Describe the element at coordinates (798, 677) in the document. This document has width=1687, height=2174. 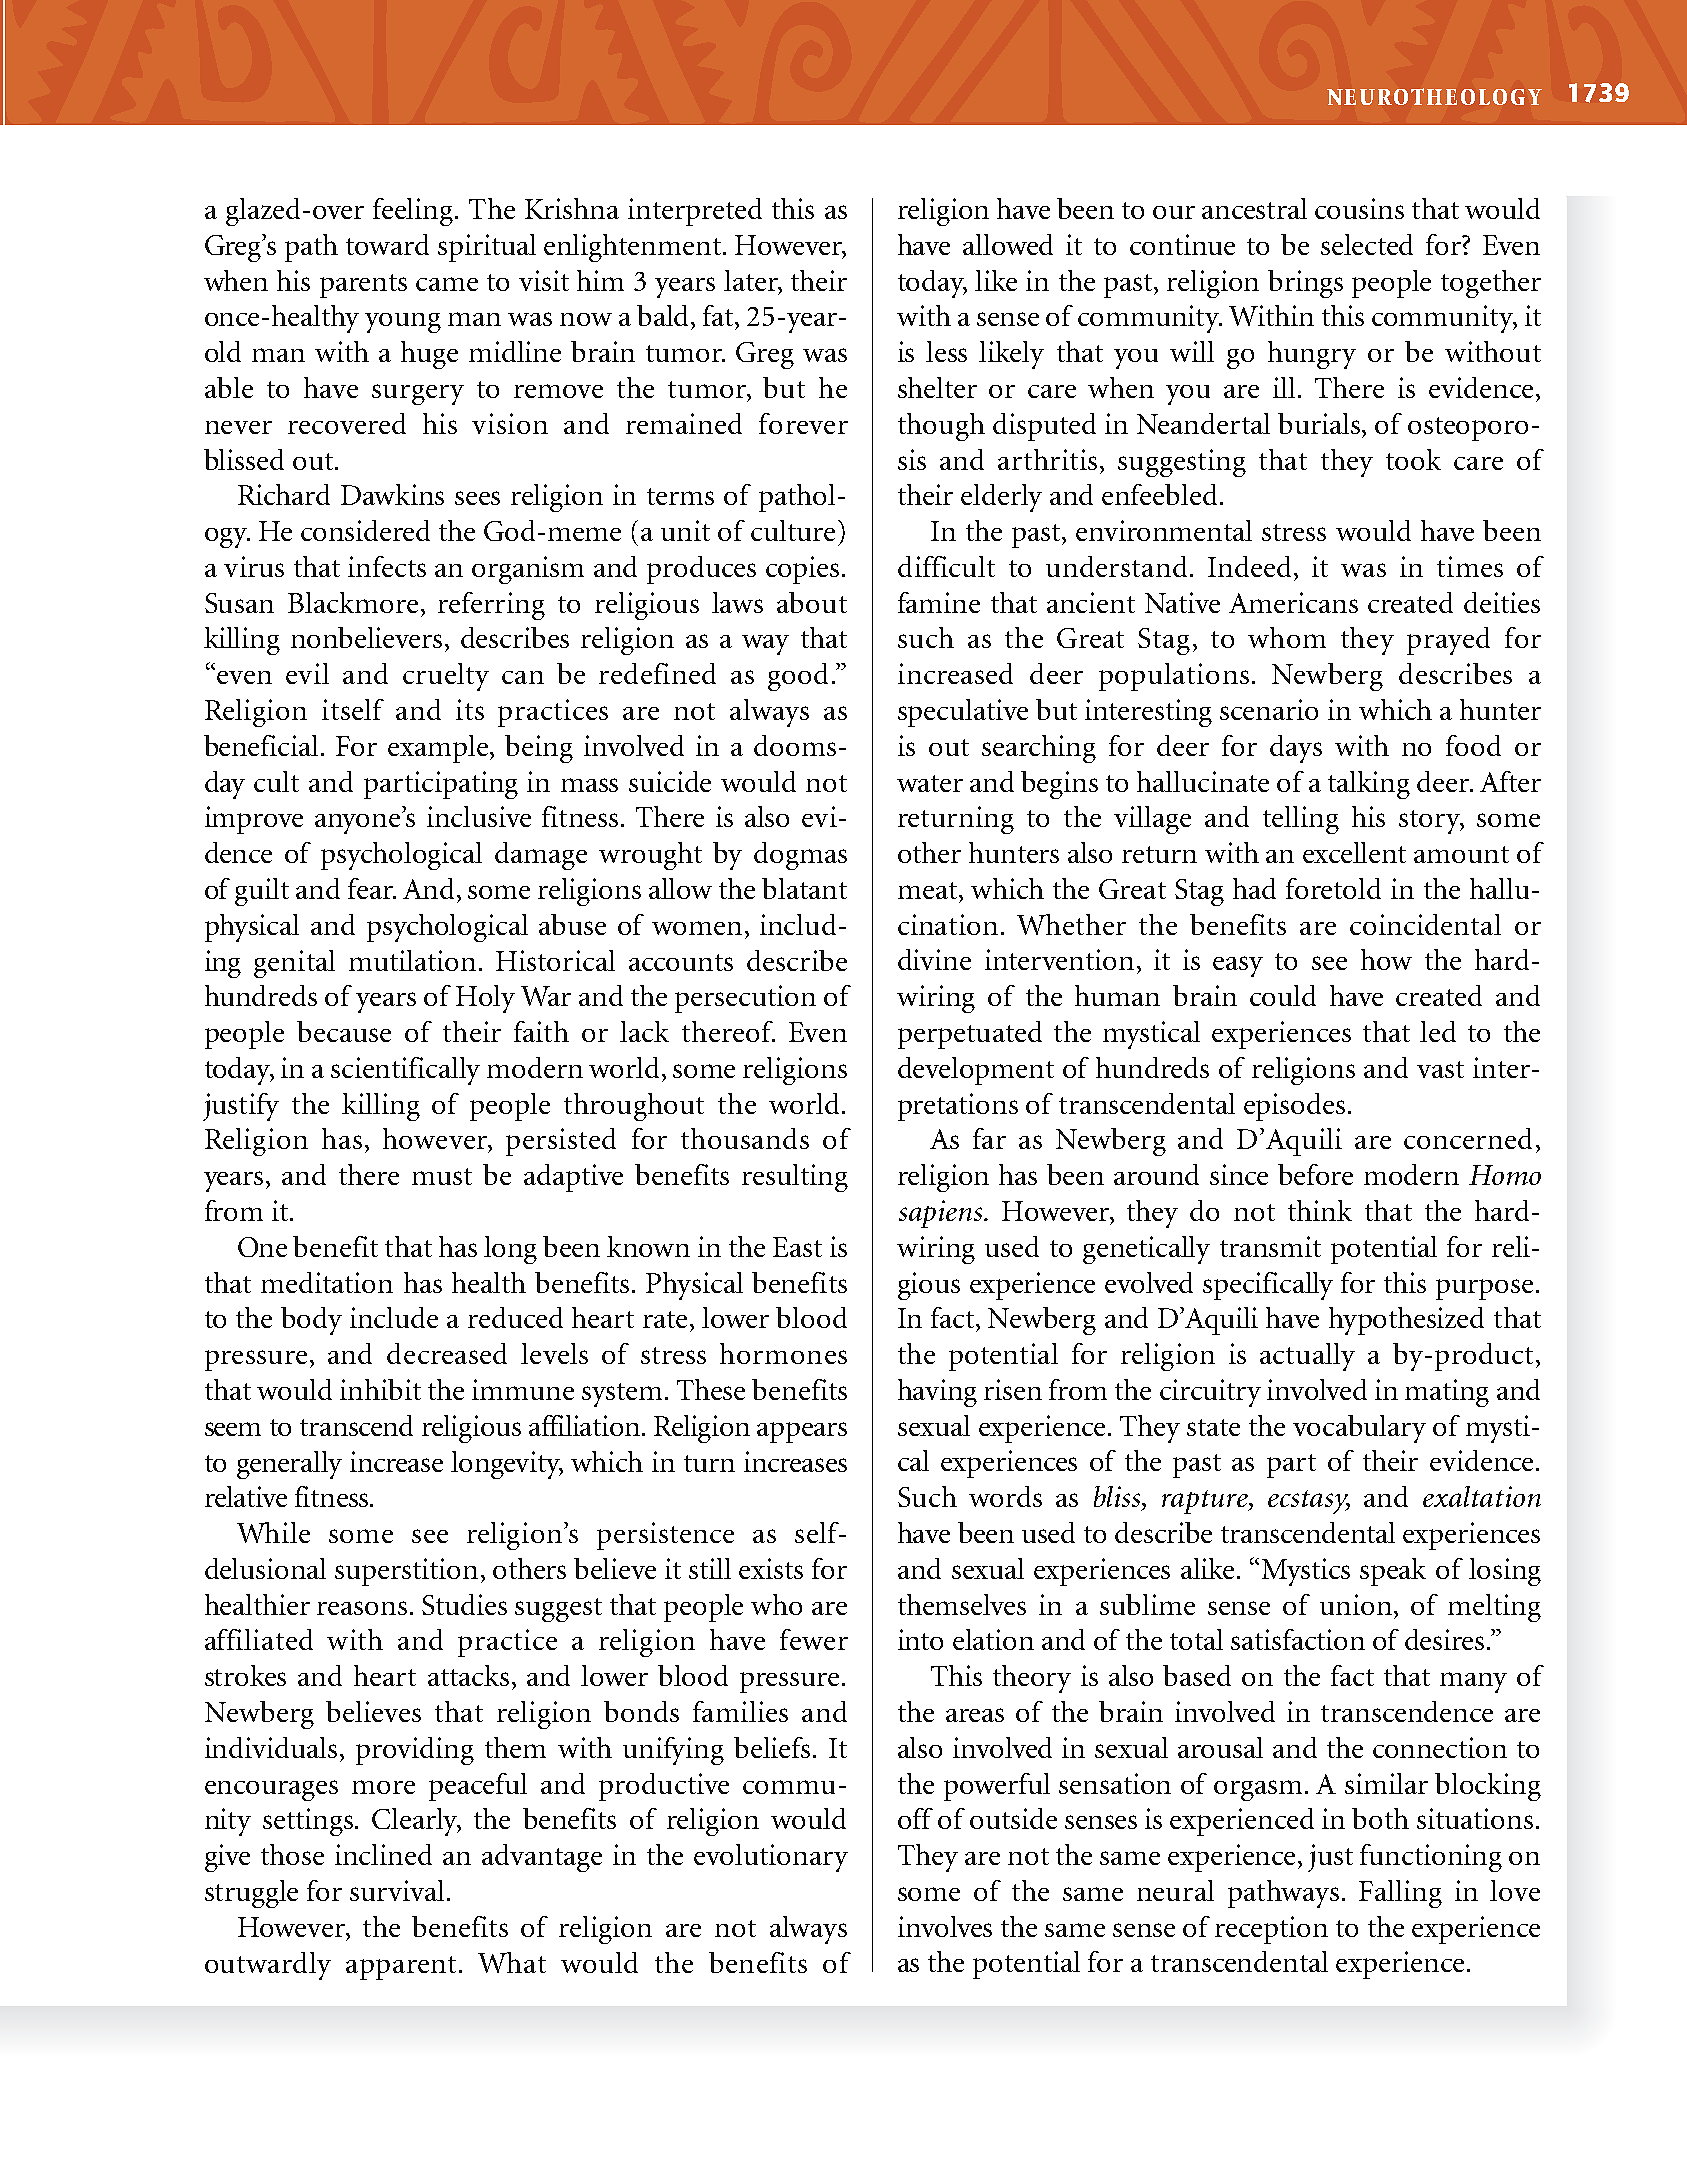
I see `good` at that location.
